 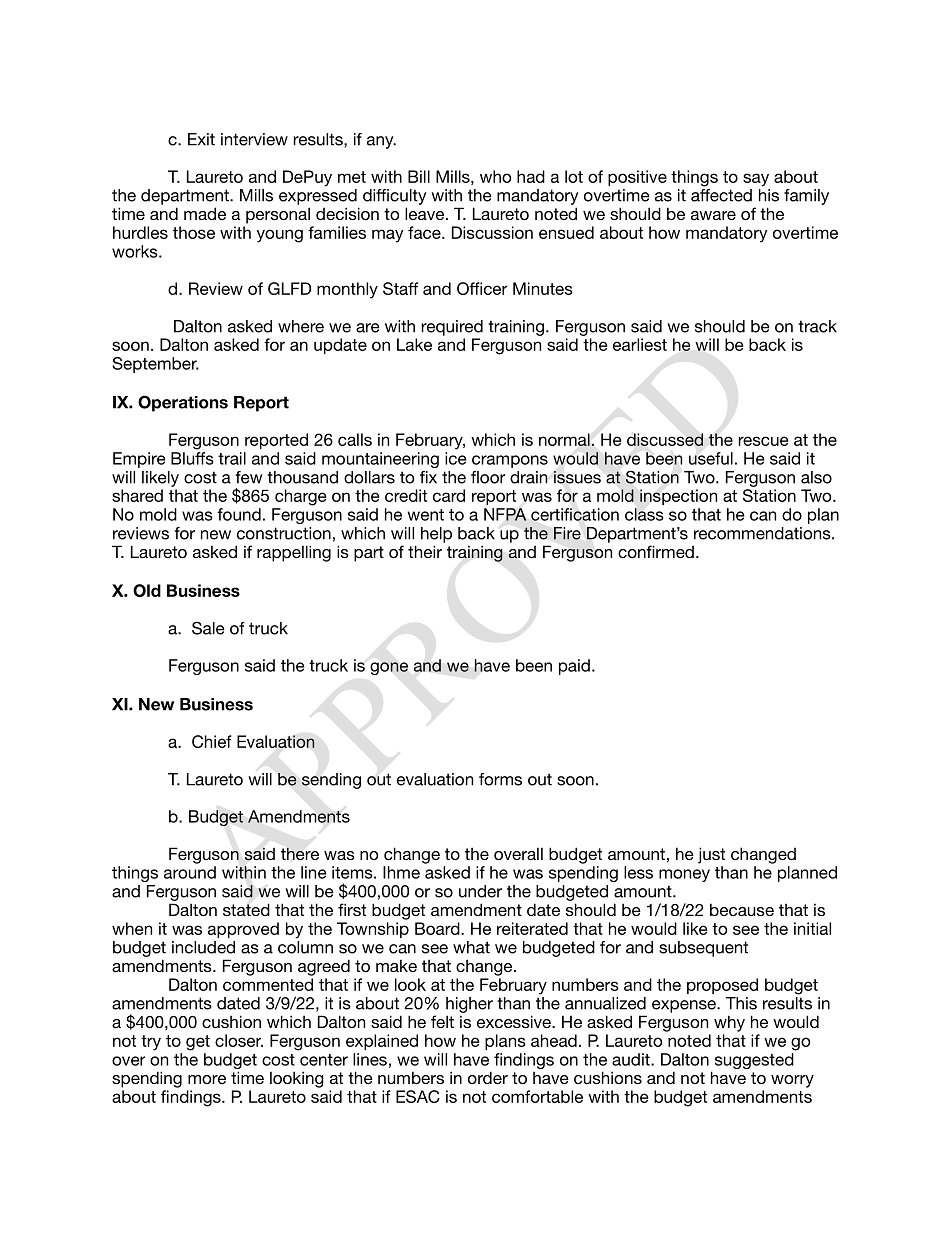 I want to click on around, so click(x=190, y=872).
